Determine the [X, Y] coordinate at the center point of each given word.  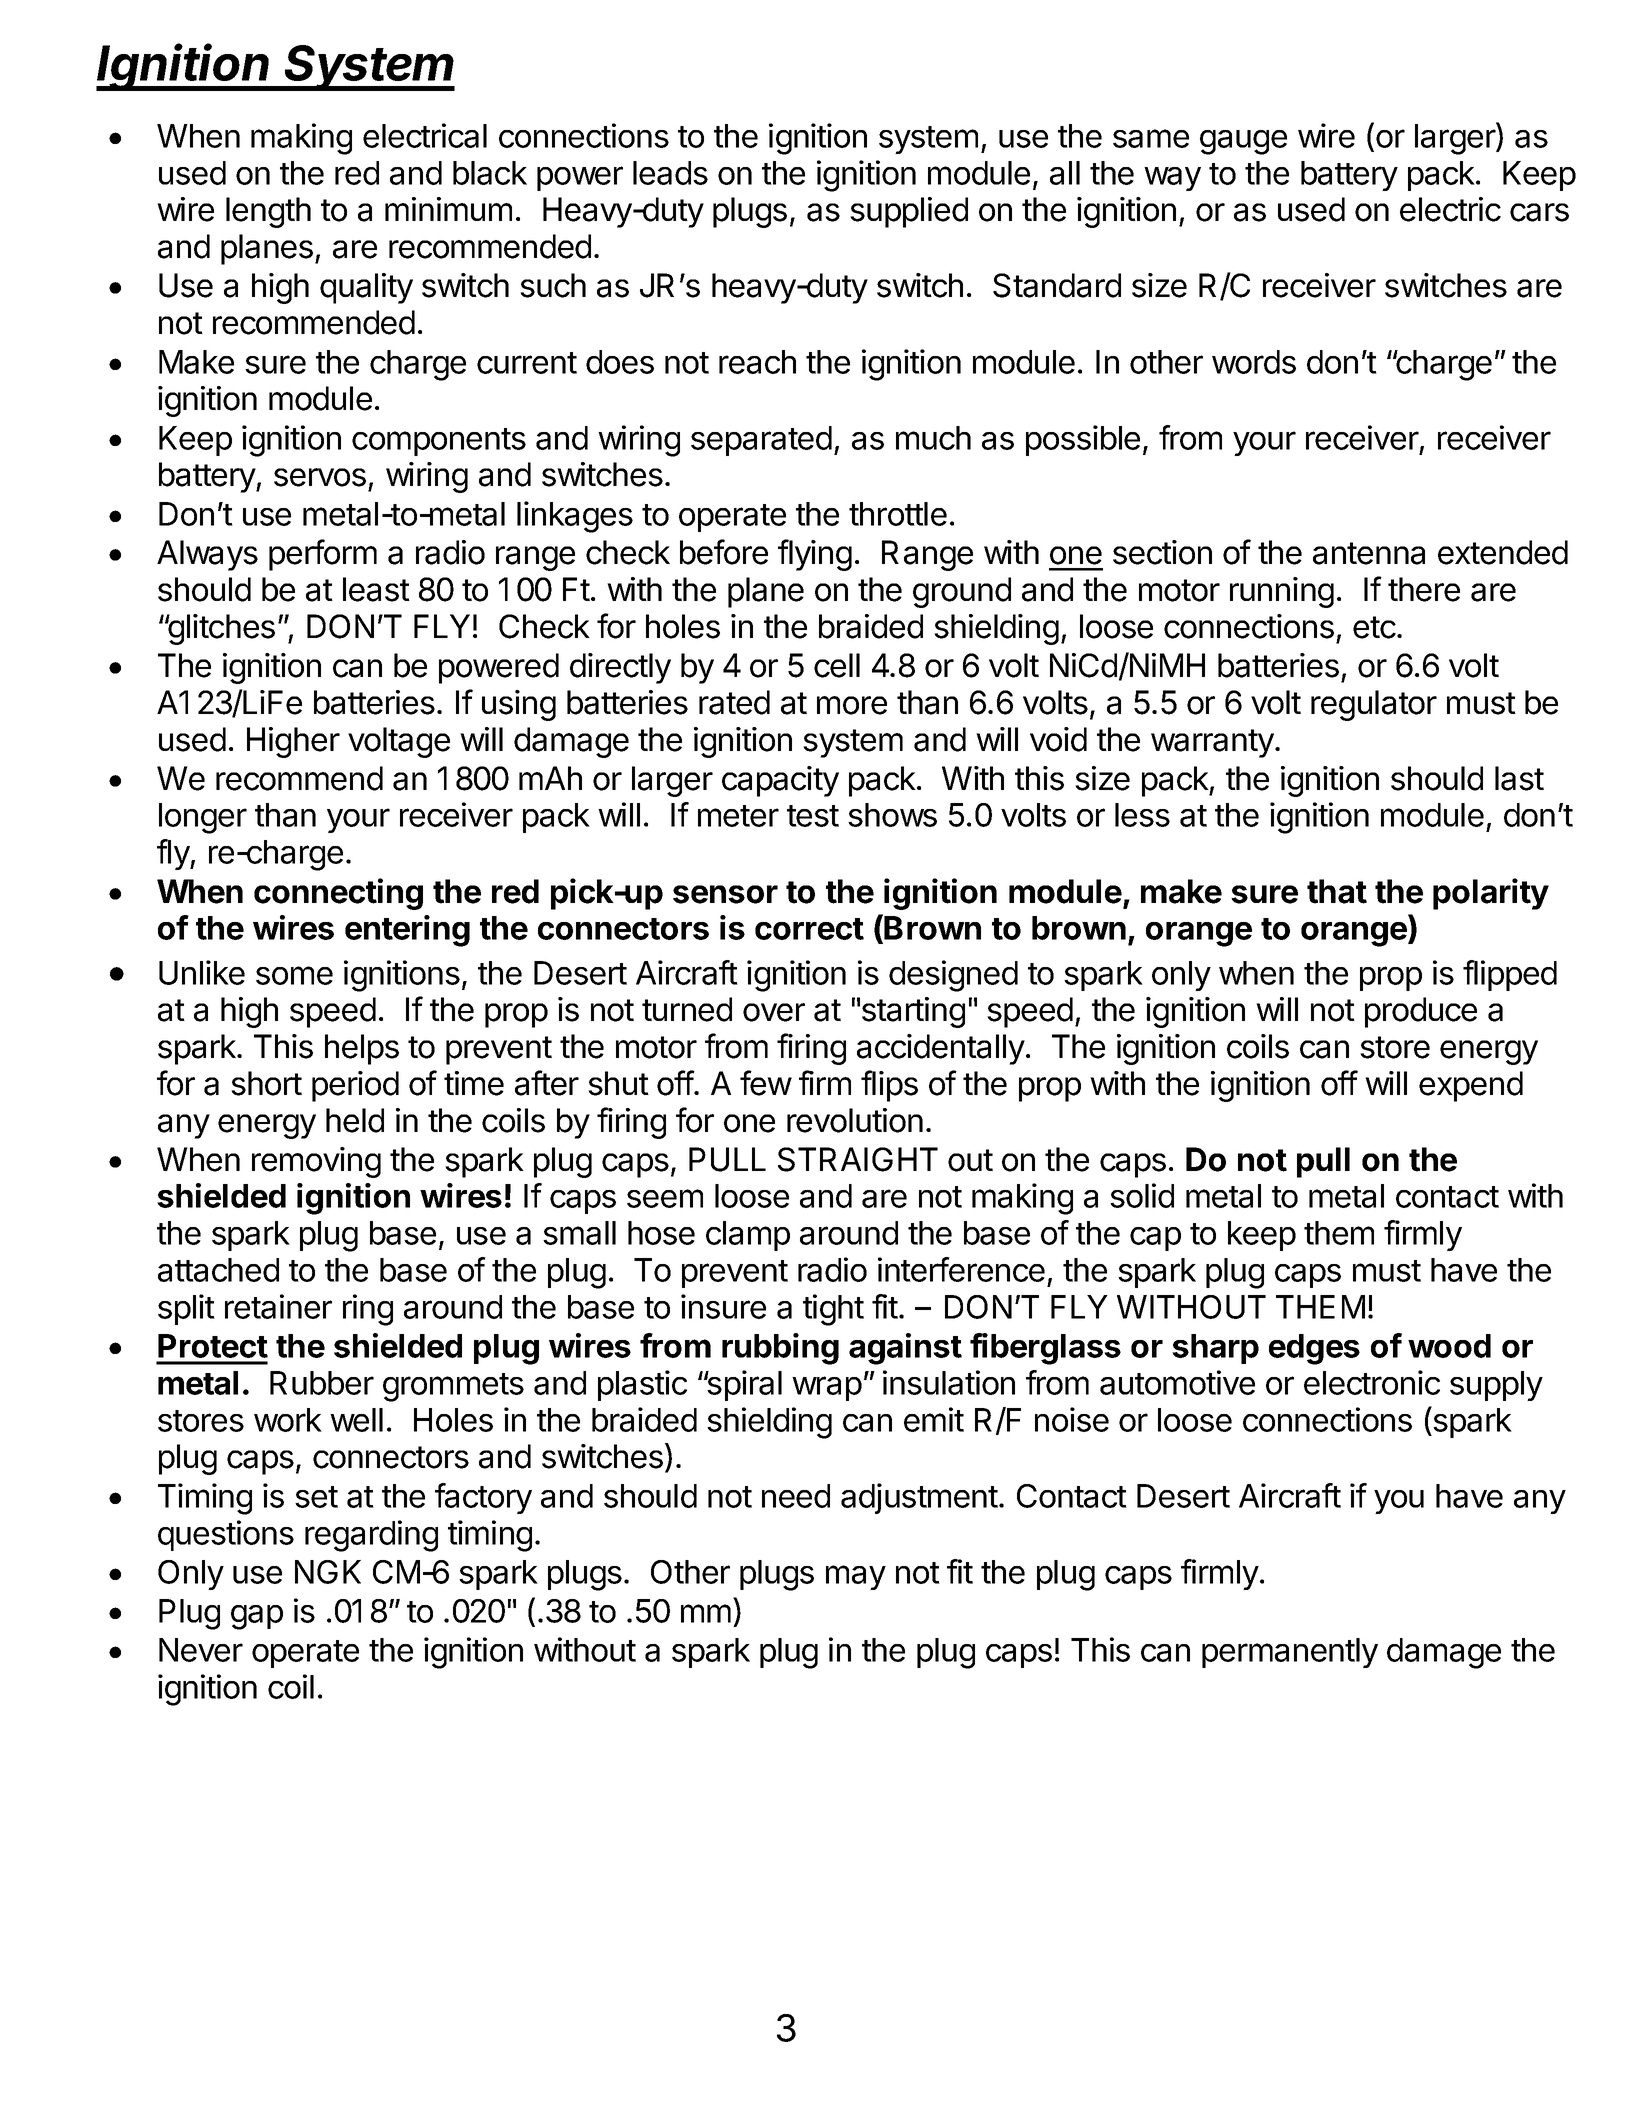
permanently [1290, 1653]
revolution [855, 1120]
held [355, 1120]
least [376, 589]
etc [1374, 627]
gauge [1243, 142]
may [856, 1577]
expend [1471, 1086]
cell [837, 665]
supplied [909, 212]
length [268, 212]
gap [257, 1617]
